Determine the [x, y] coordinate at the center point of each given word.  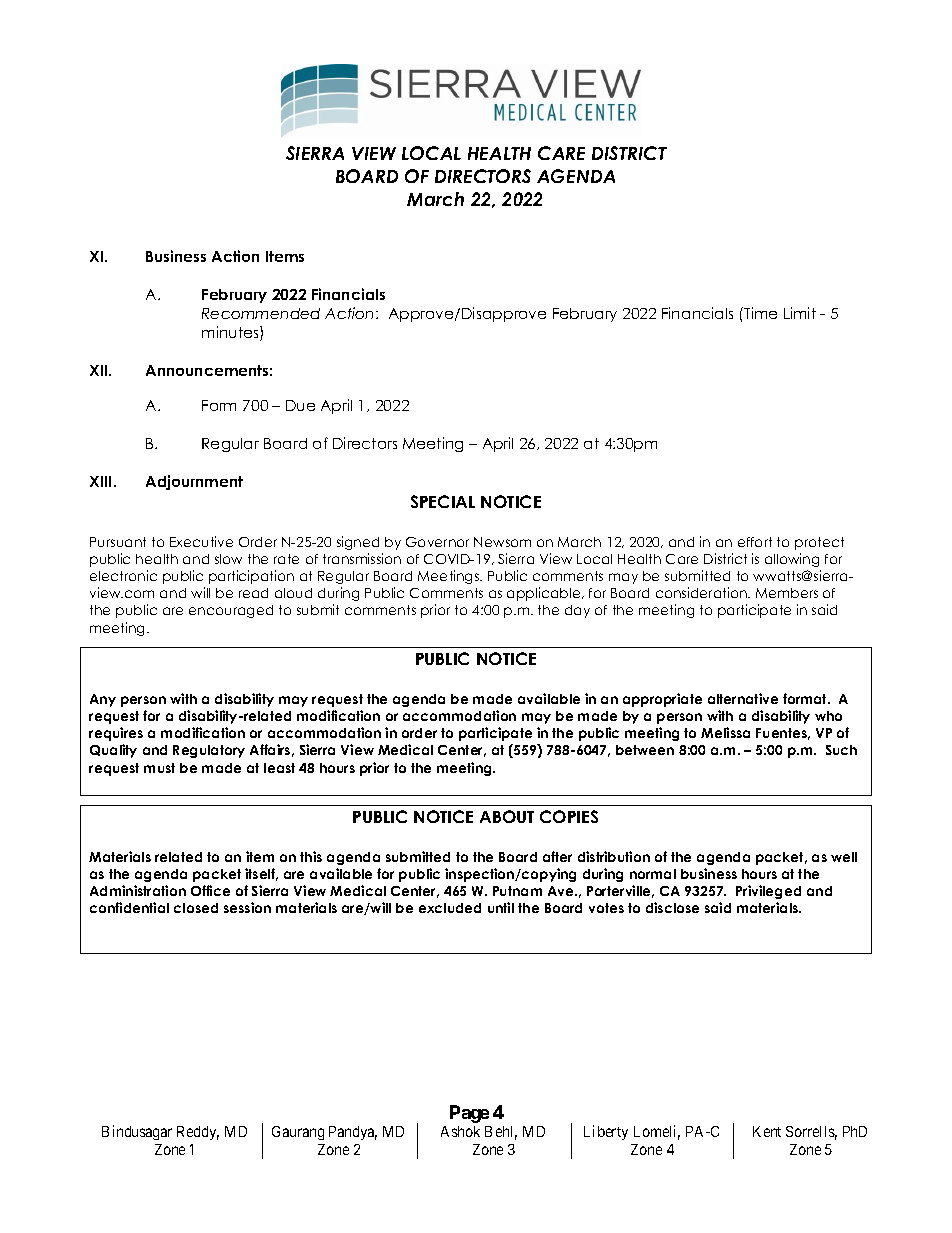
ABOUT [507, 816]
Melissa [725, 732]
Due [300, 405]
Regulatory [209, 751]
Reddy [198, 1133]
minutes [231, 333]
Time [759, 313]
